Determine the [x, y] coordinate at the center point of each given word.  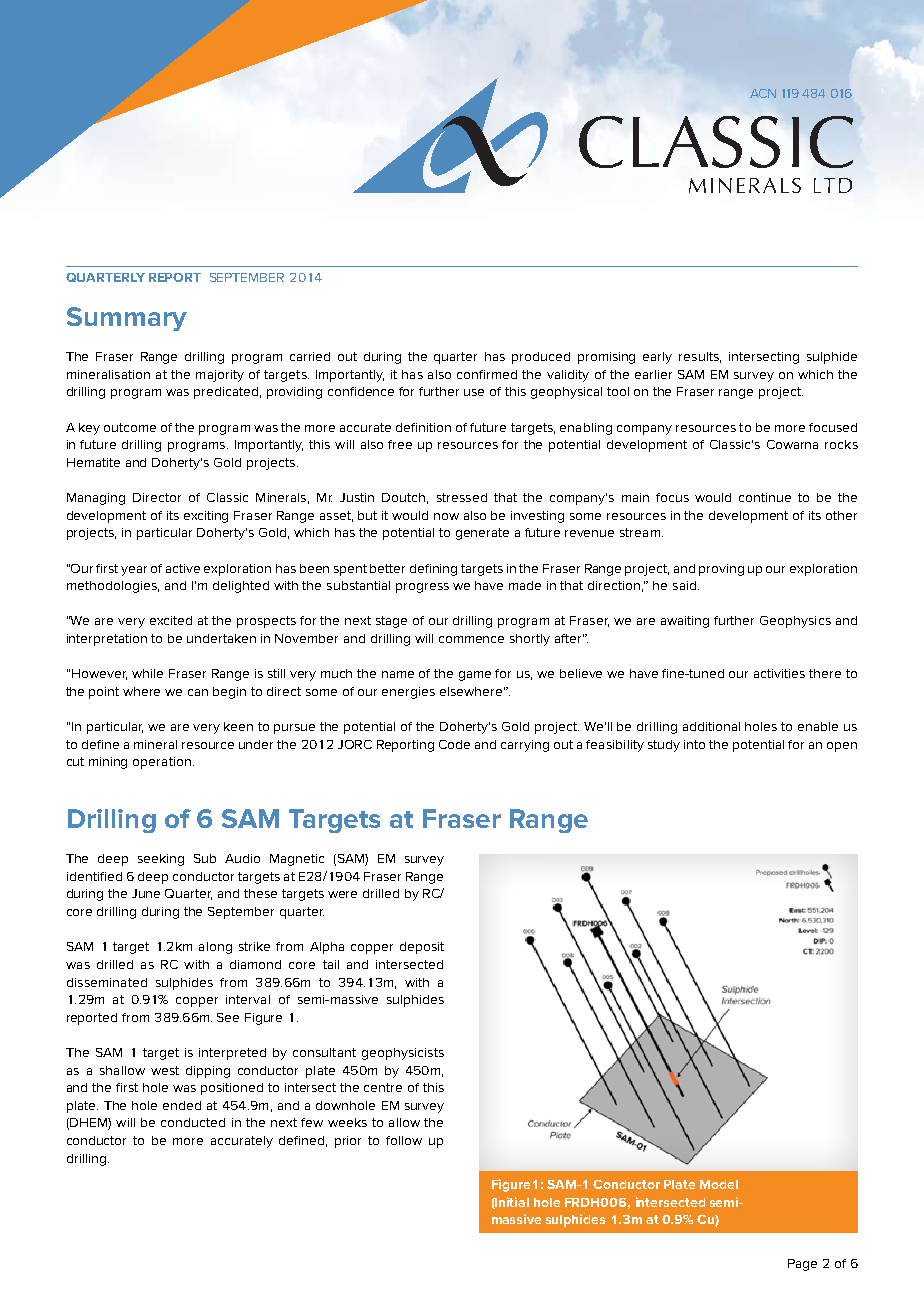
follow [404, 1140]
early [657, 358]
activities [779, 673]
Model [719, 1184]
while [147, 673]
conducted [193, 1122]
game [475, 676]
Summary [127, 319]
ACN [763, 93]
